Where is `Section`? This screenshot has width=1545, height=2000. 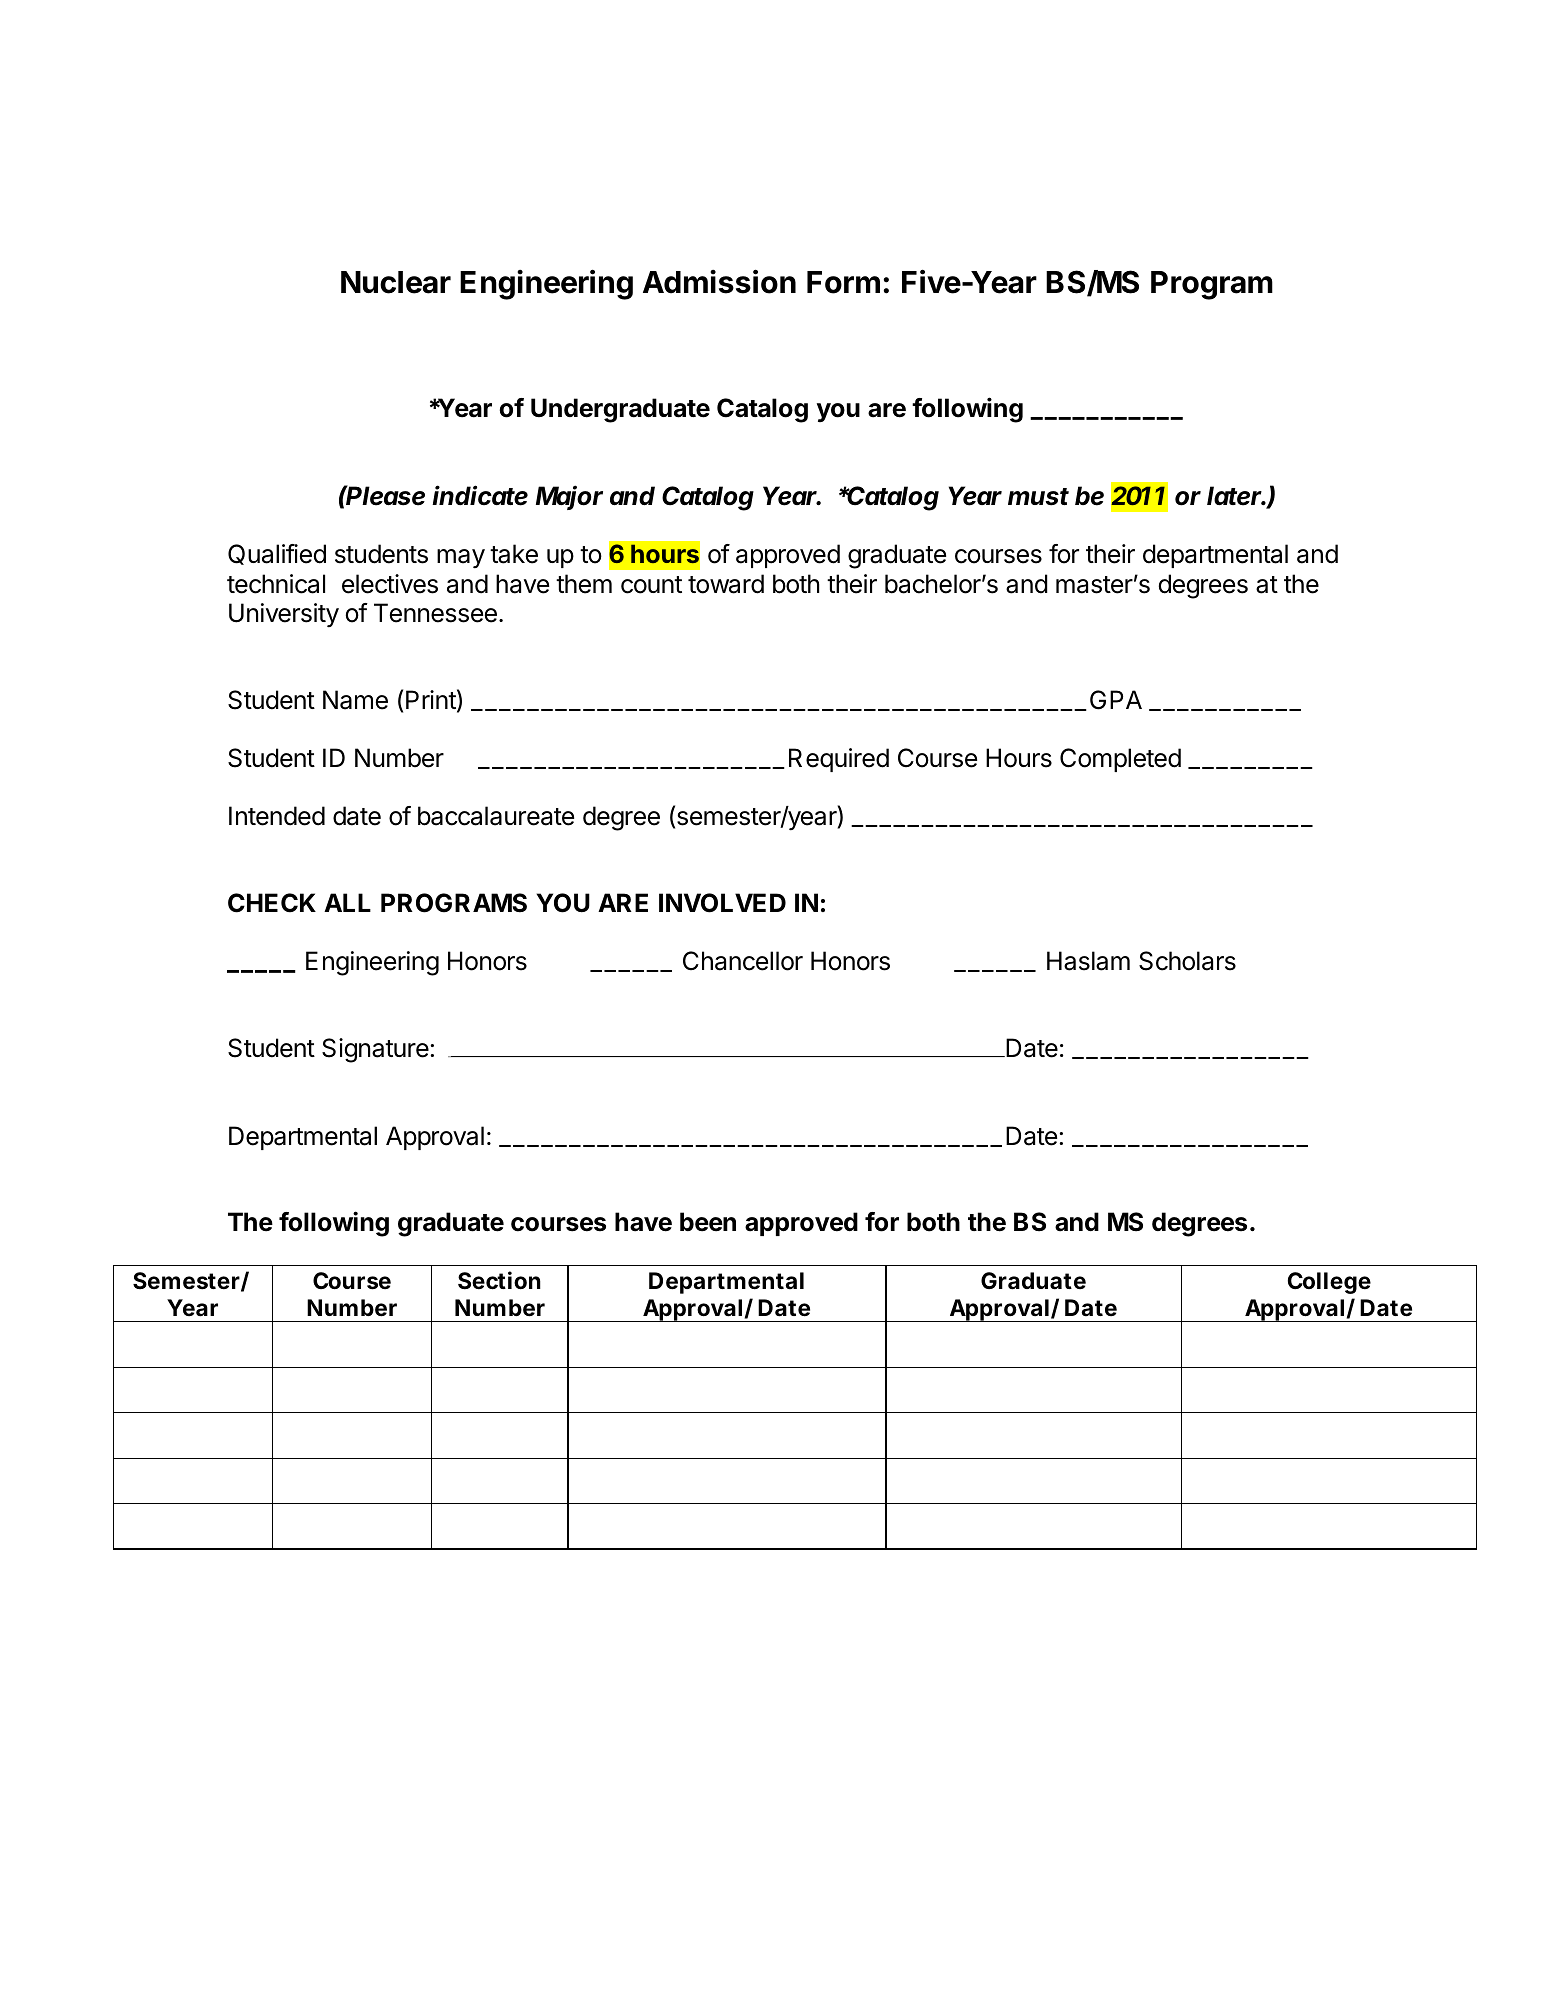
Section is located at coordinates (499, 1280).
